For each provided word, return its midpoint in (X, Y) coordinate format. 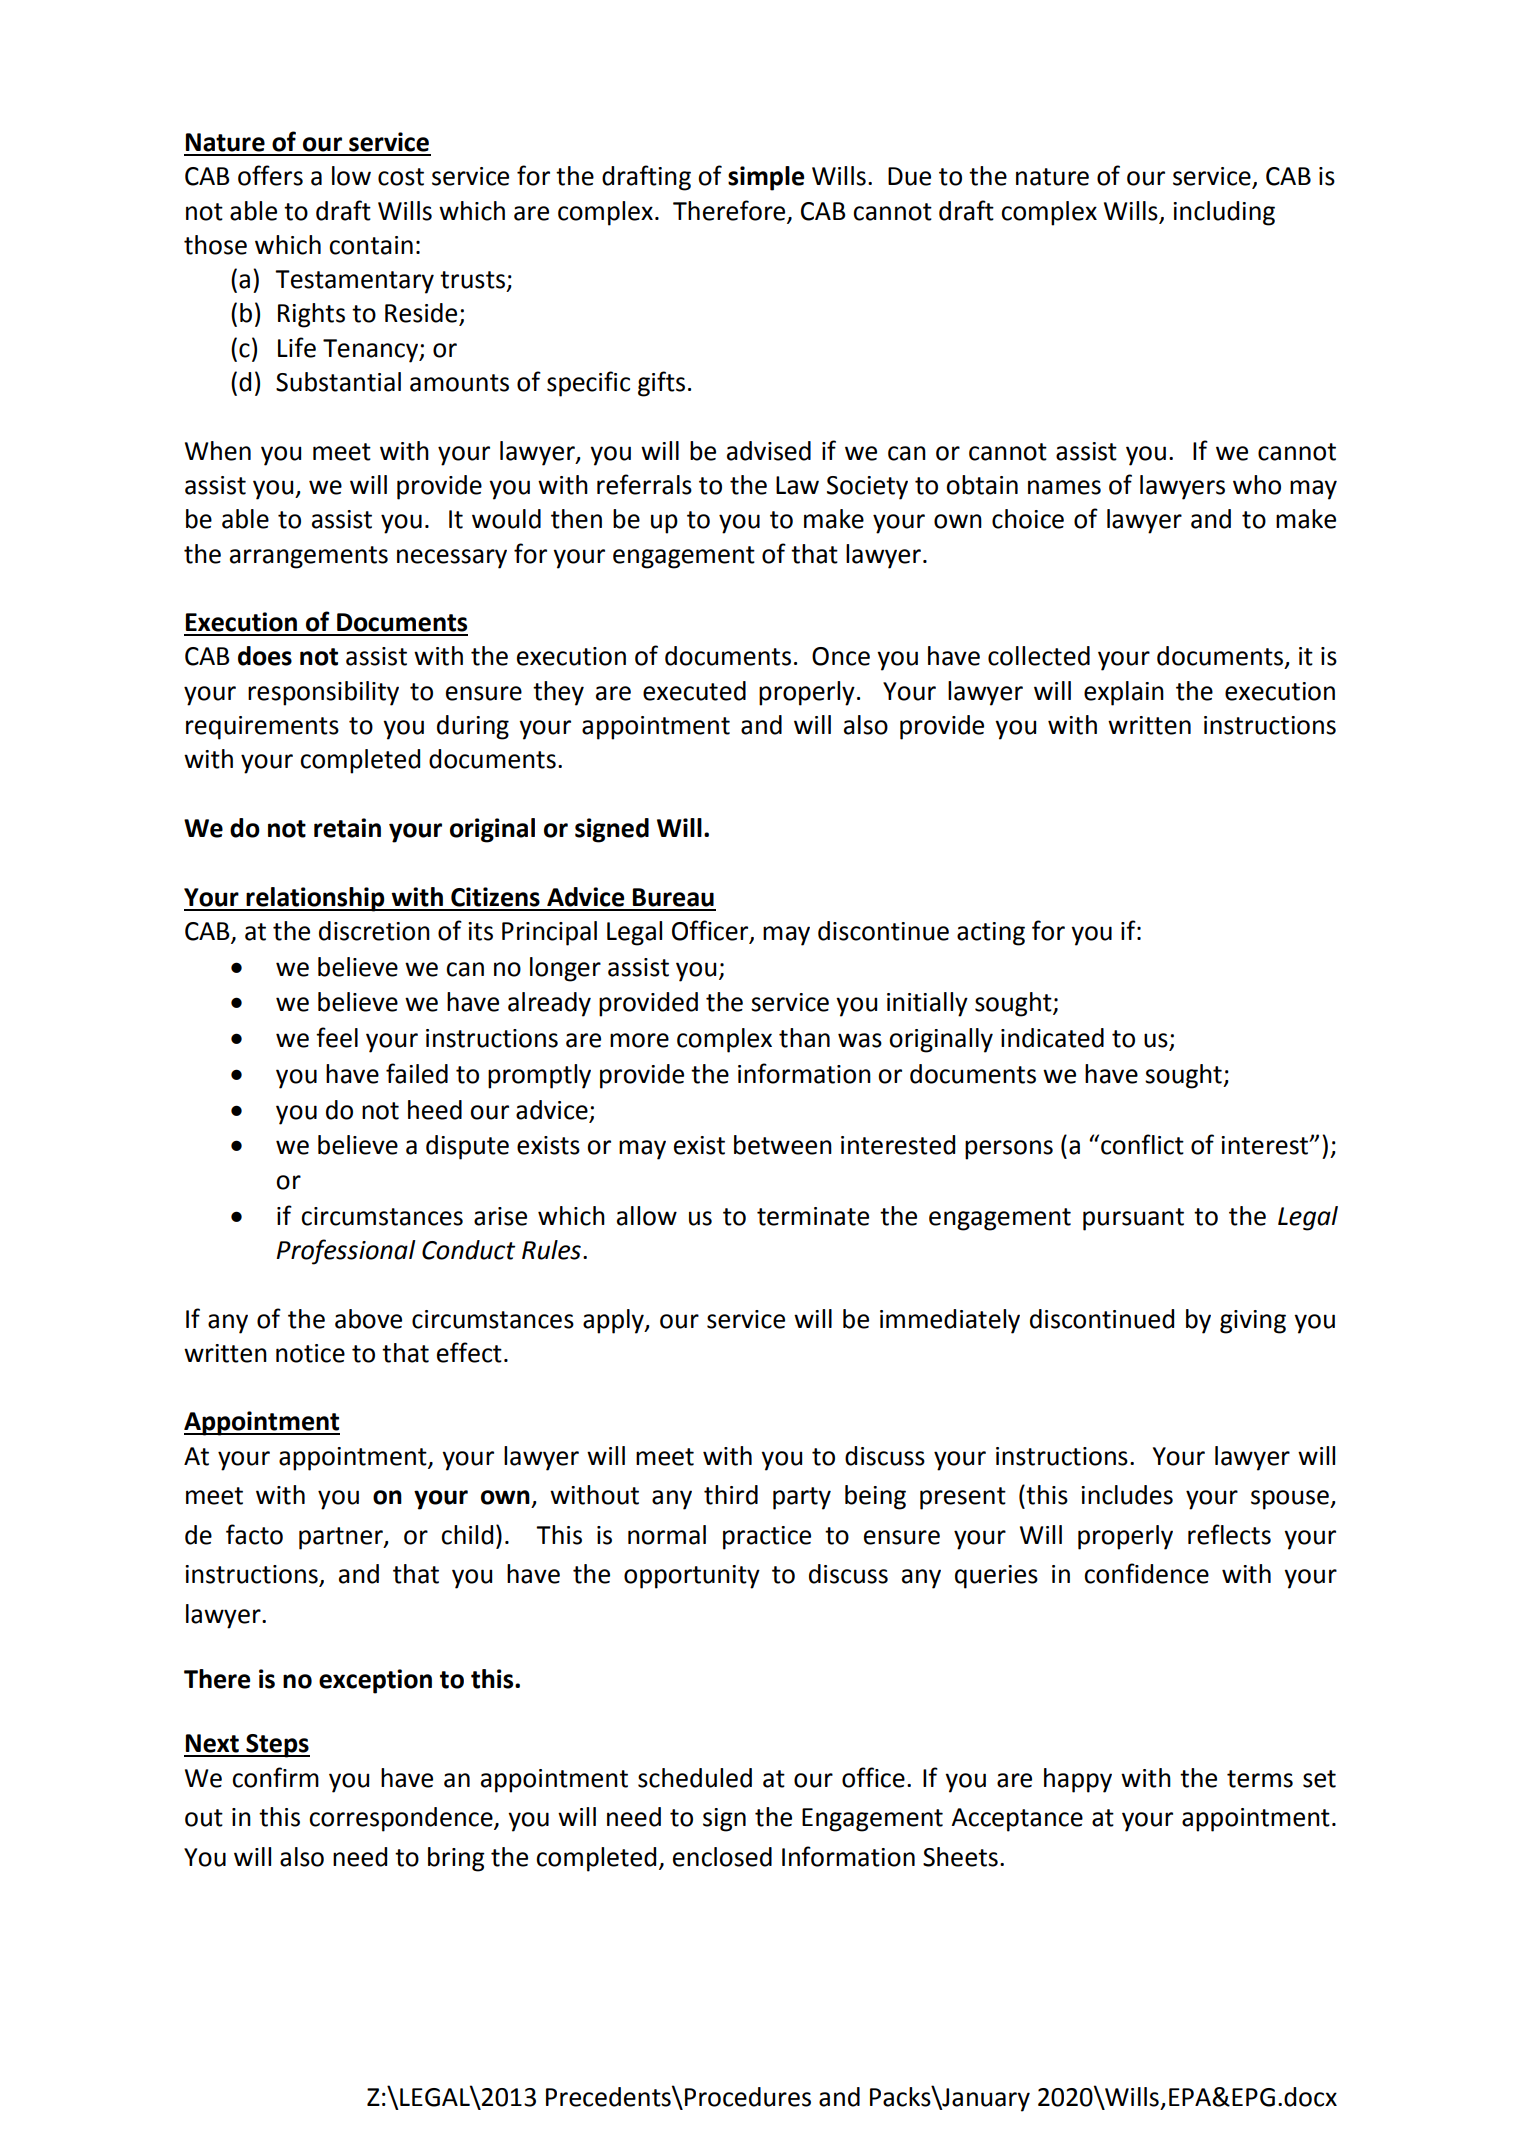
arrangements (309, 557)
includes (1127, 1495)
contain (371, 245)
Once (841, 656)
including (1224, 213)
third (731, 1495)
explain (1124, 693)
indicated (1052, 1038)
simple (766, 178)
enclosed (722, 1857)
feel (337, 1037)
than (804, 1038)
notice (310, 1353)
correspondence (402, 1819)
